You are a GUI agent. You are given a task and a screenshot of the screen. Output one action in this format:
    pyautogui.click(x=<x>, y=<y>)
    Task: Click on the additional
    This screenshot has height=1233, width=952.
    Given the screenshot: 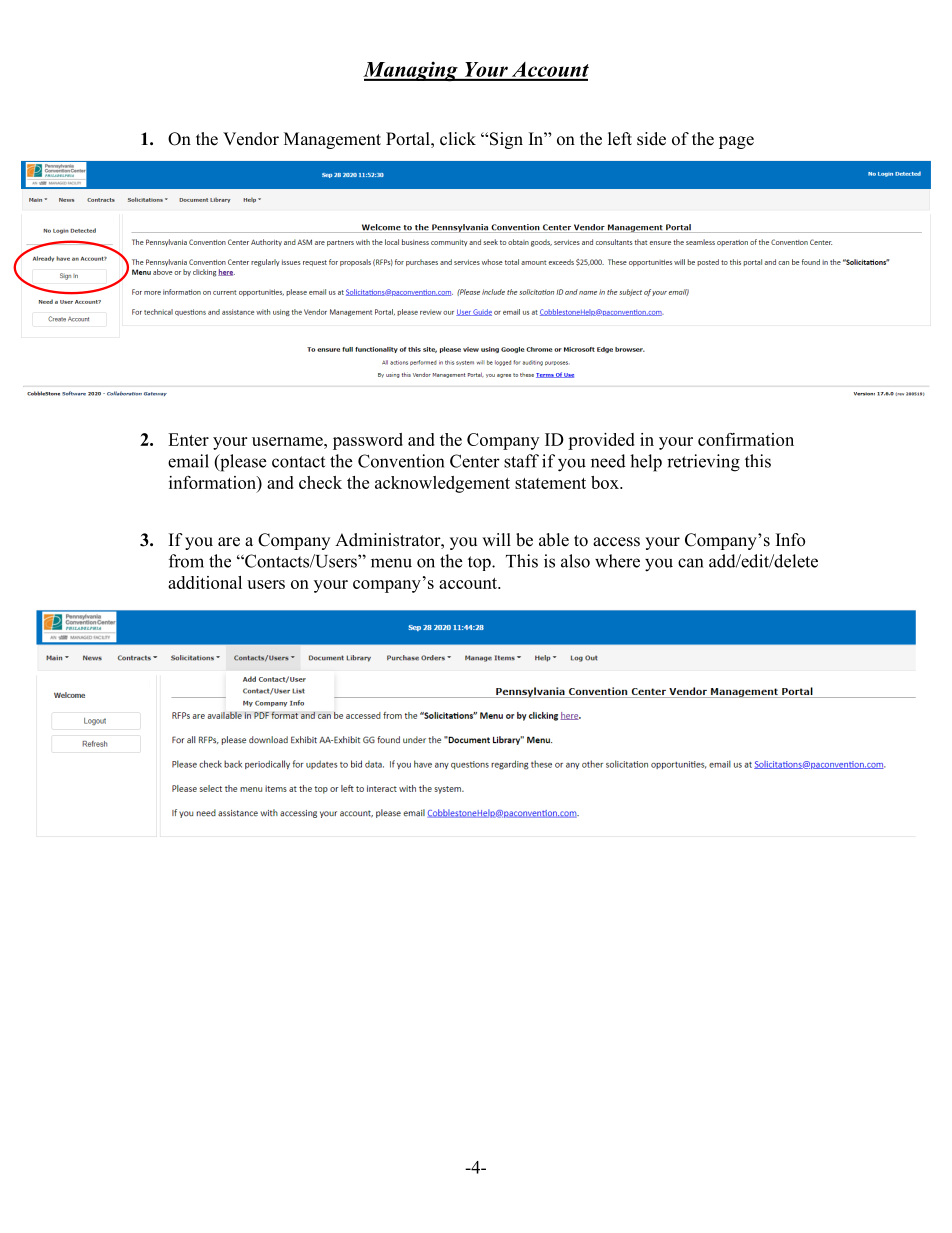 What is the action you would take?
    pyautogui.click(x=205, y=582)
